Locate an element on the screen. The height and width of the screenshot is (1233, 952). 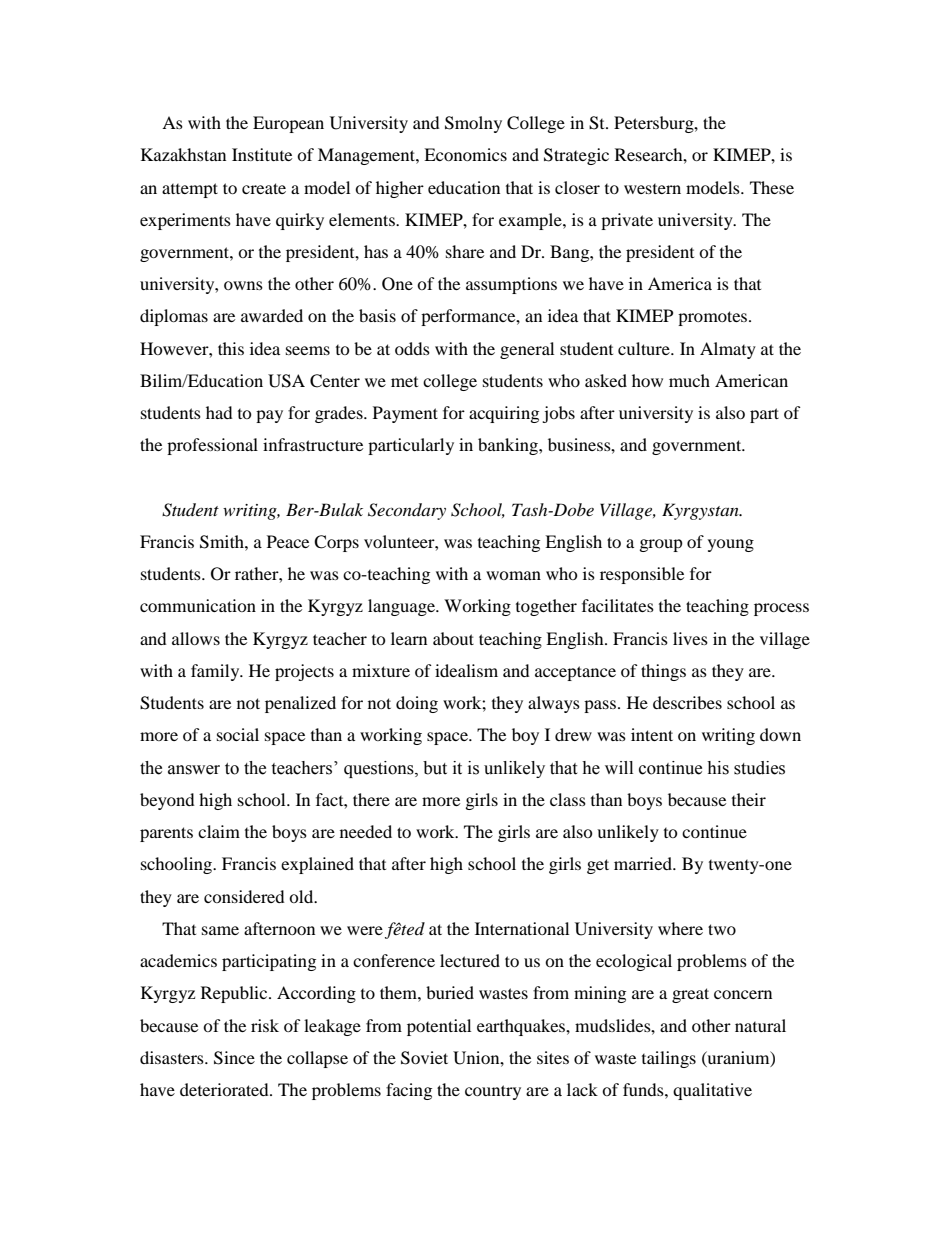
qualitative is located at coordinates (712, 1091).
